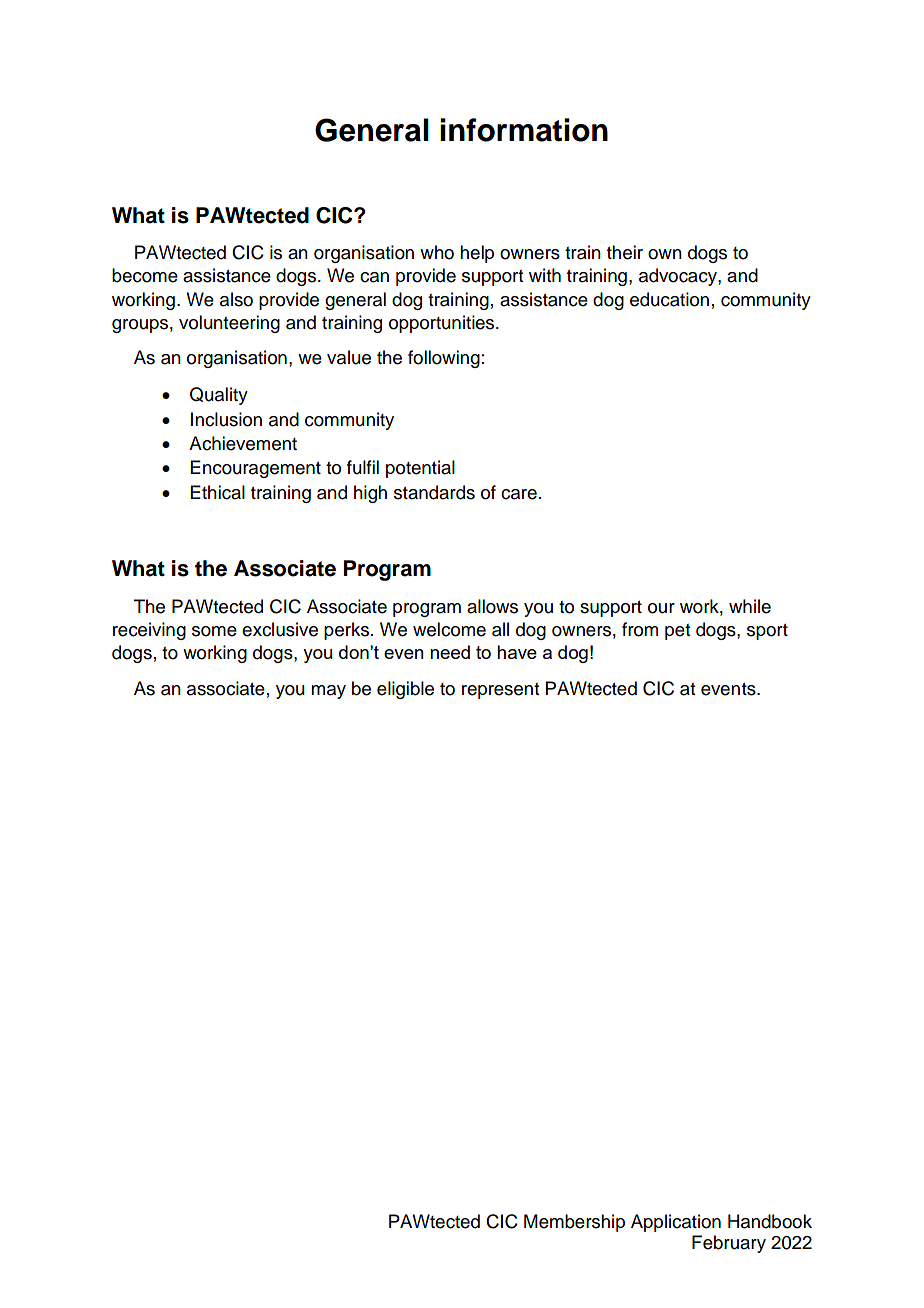 The height and width of the document is (1308, 924). Describe the element at coordinates (677, 632) in the document. I see `pet` at that location.
